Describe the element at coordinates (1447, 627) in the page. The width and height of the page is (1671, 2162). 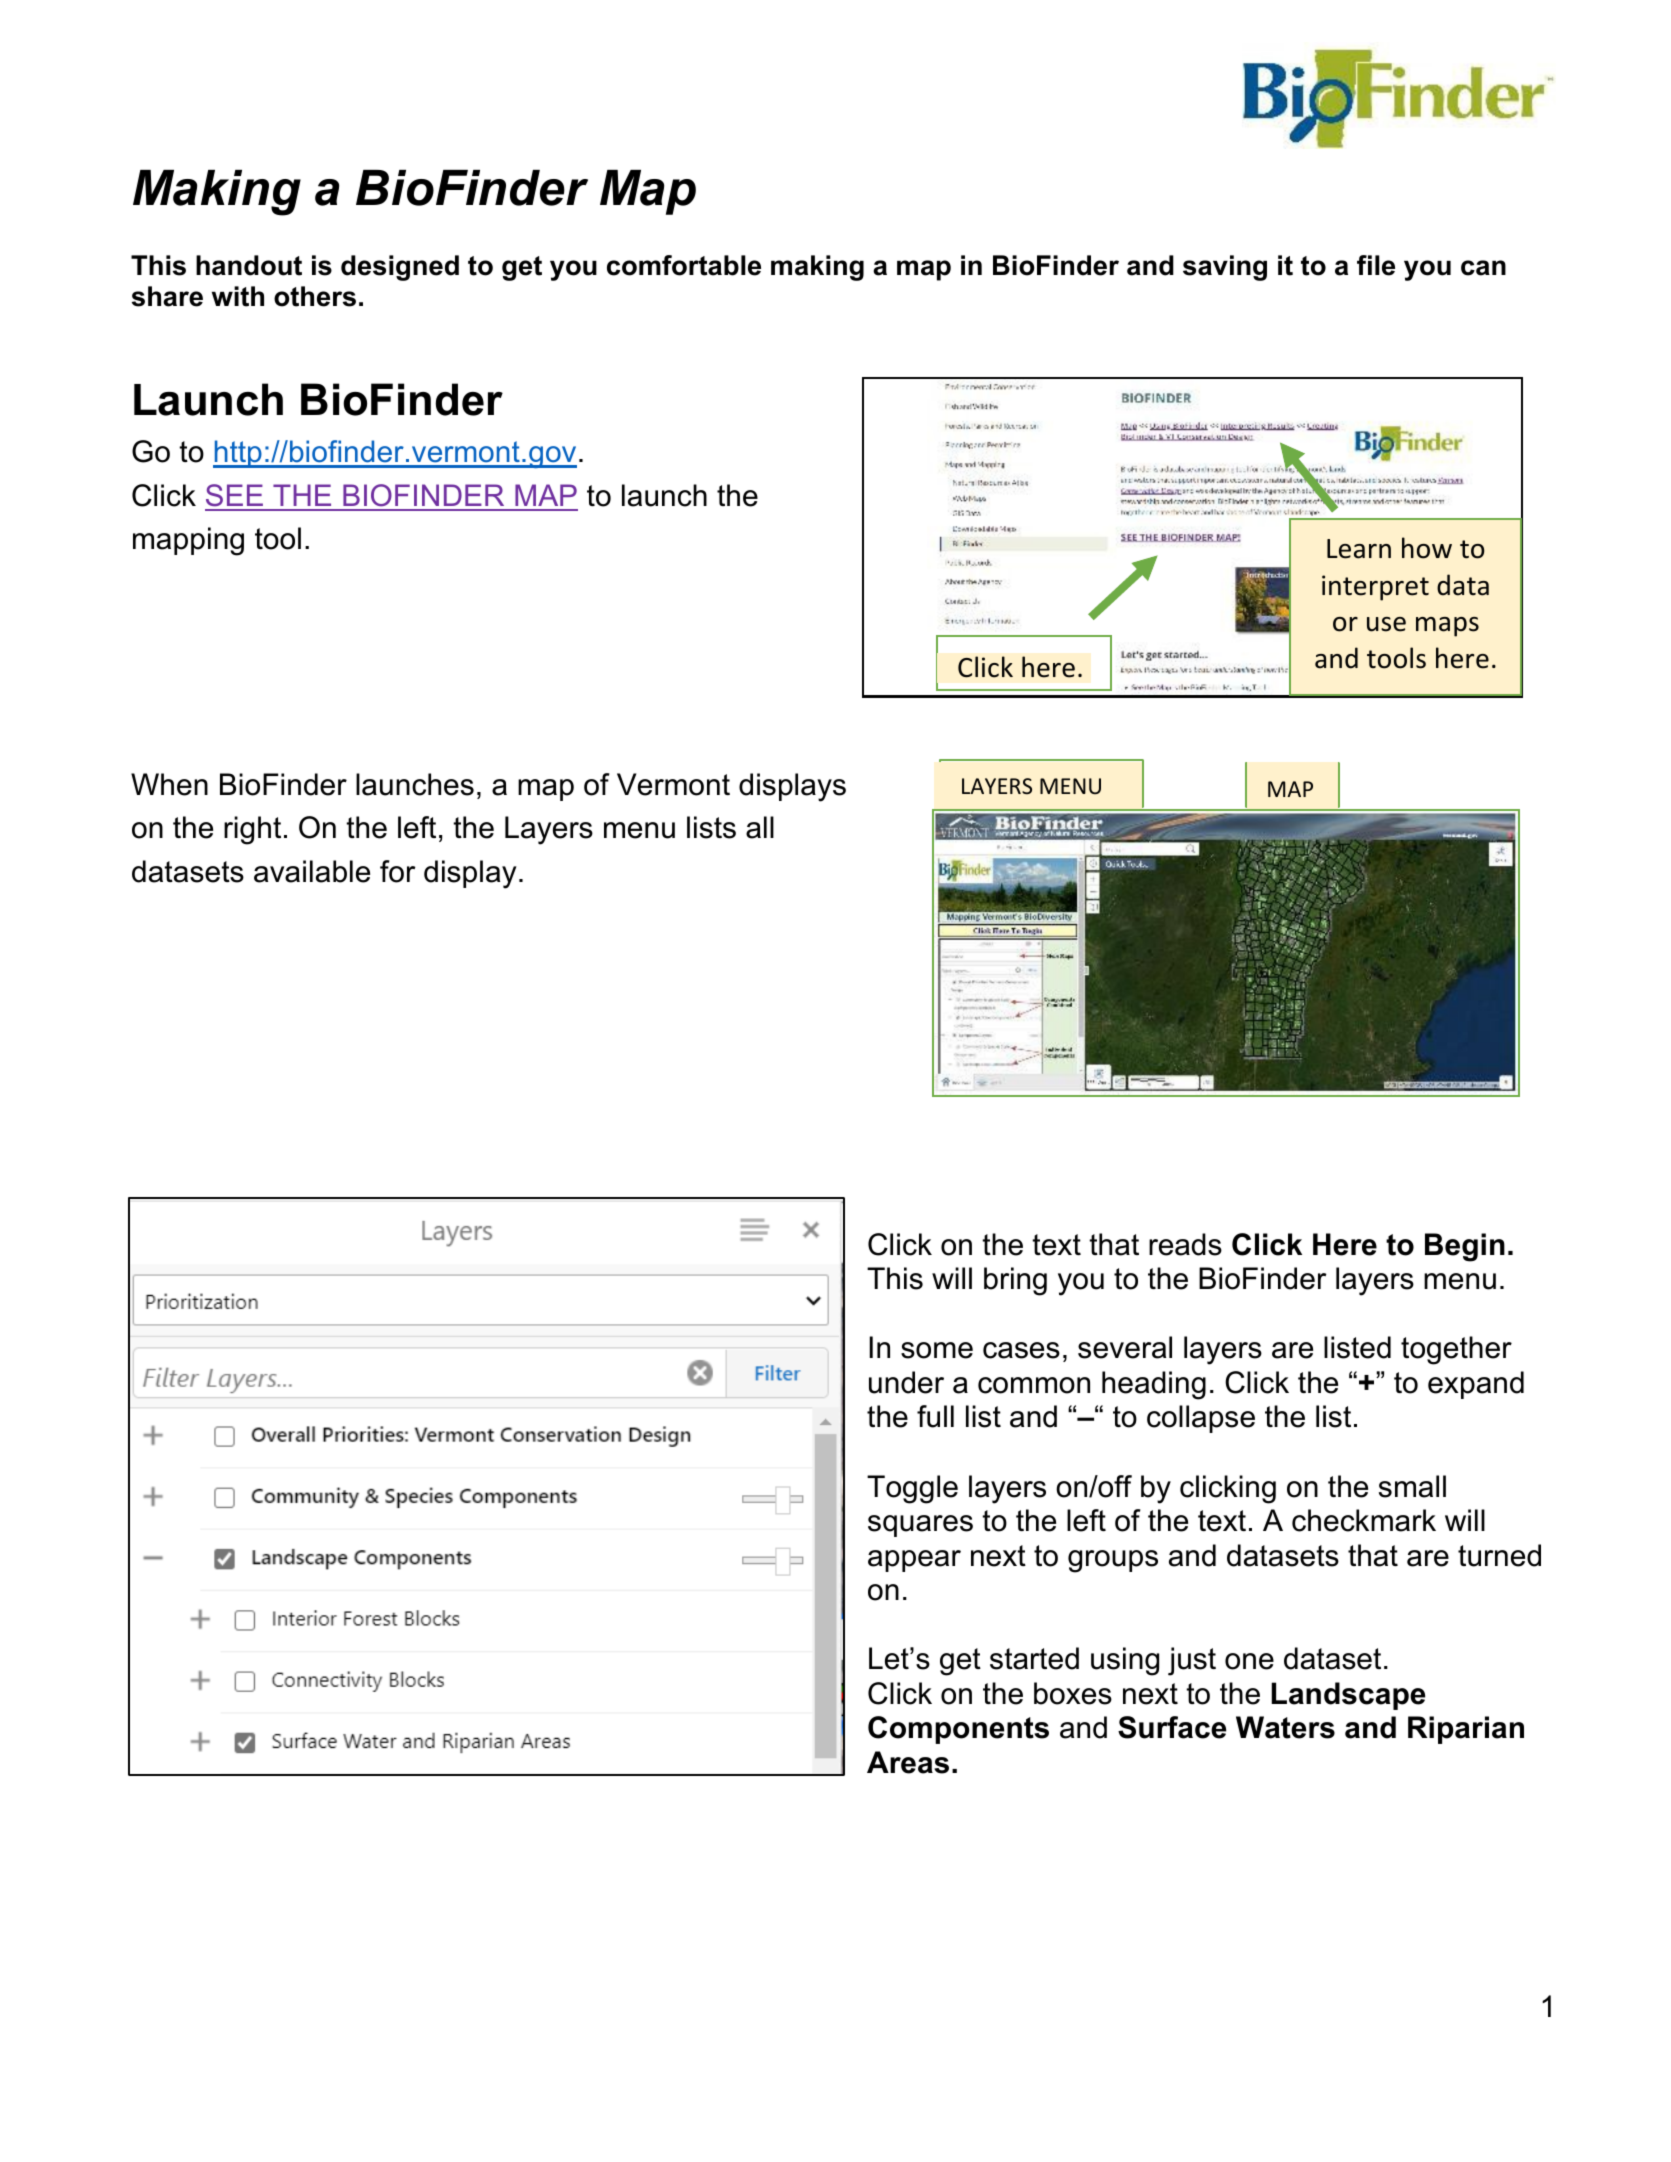
I see `maps` at that location.
